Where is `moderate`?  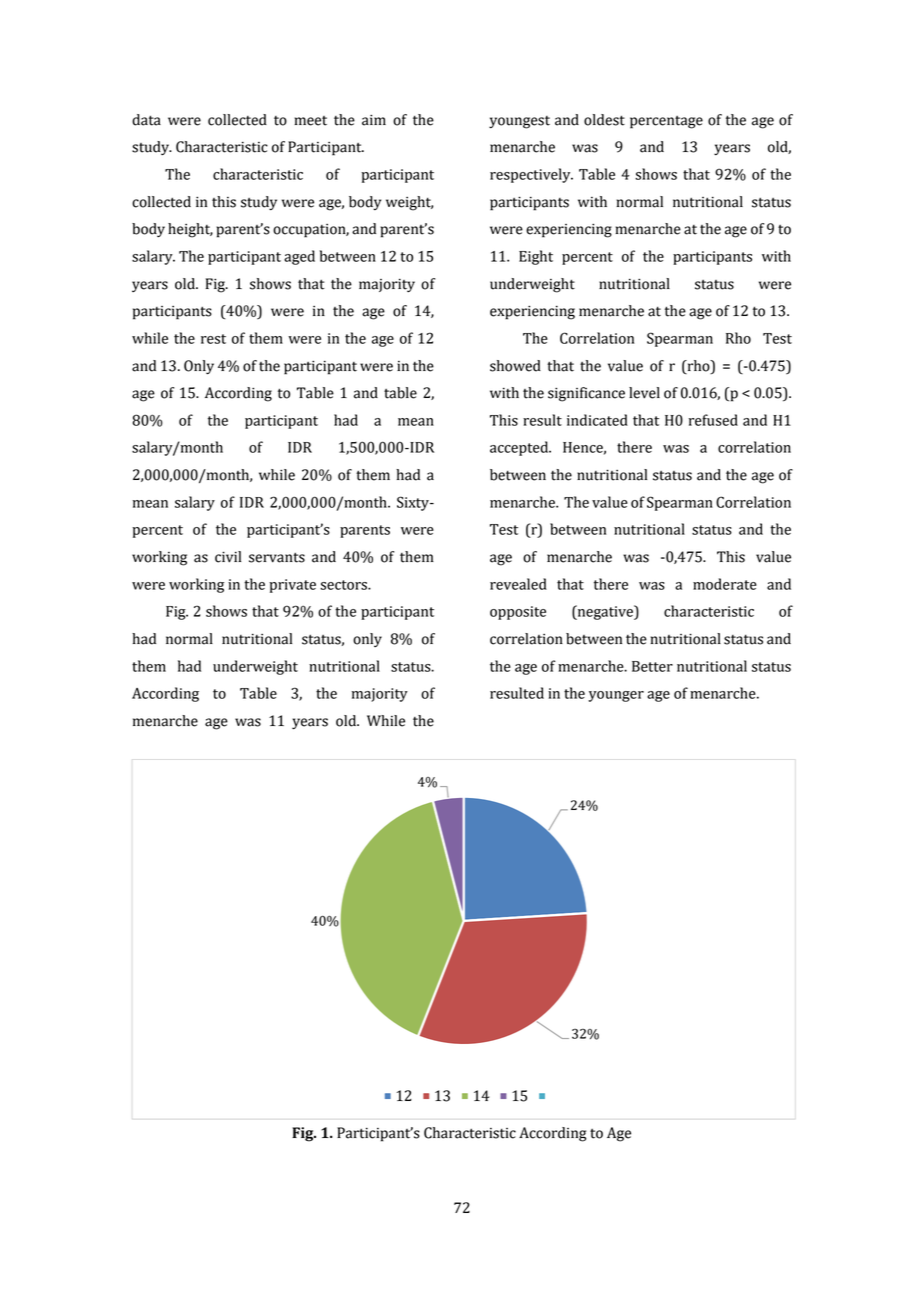 moderate is located at coordinates (725, 584).
